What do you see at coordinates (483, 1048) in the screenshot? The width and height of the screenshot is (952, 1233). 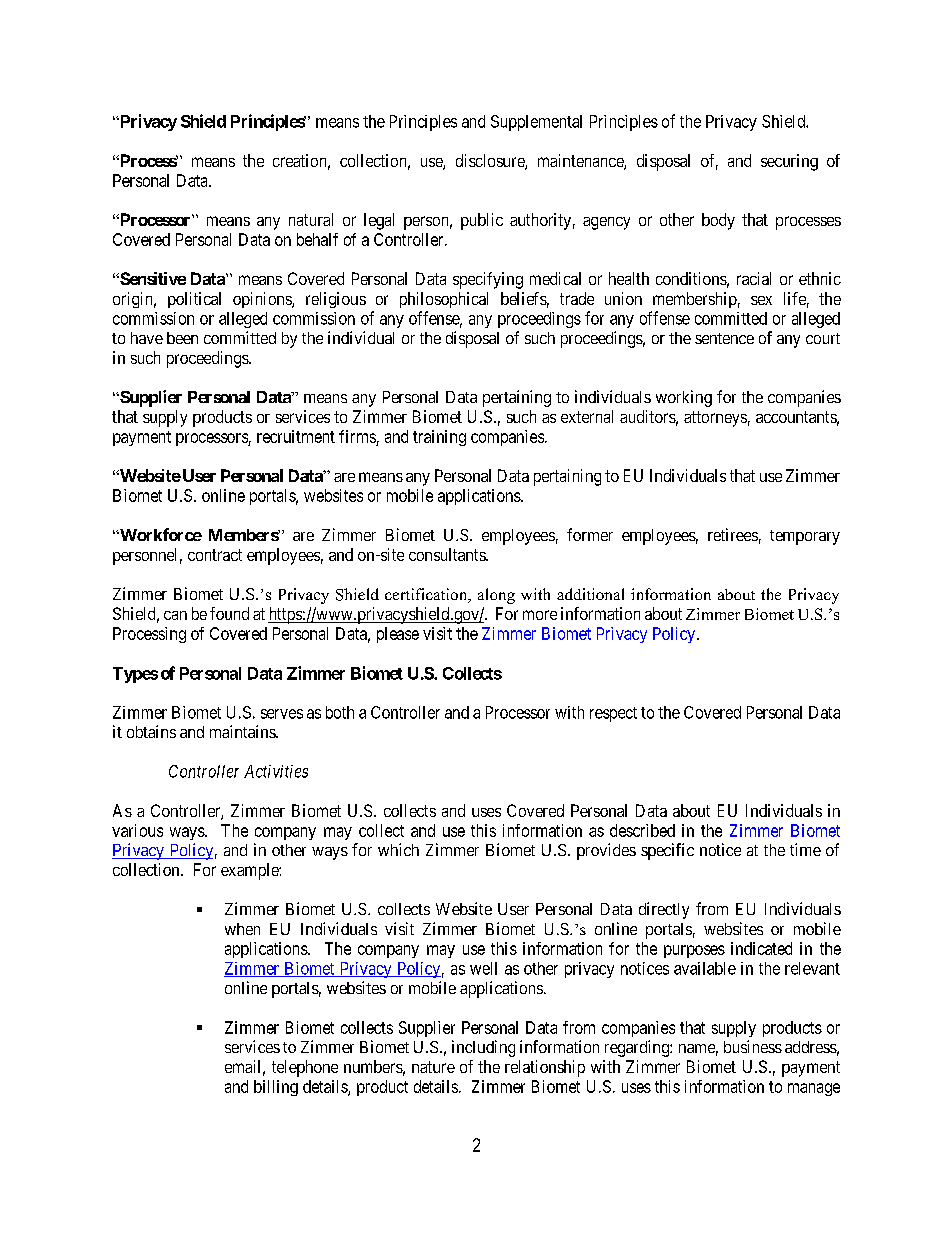 I see `including` at bounding box center [483, 1048].
